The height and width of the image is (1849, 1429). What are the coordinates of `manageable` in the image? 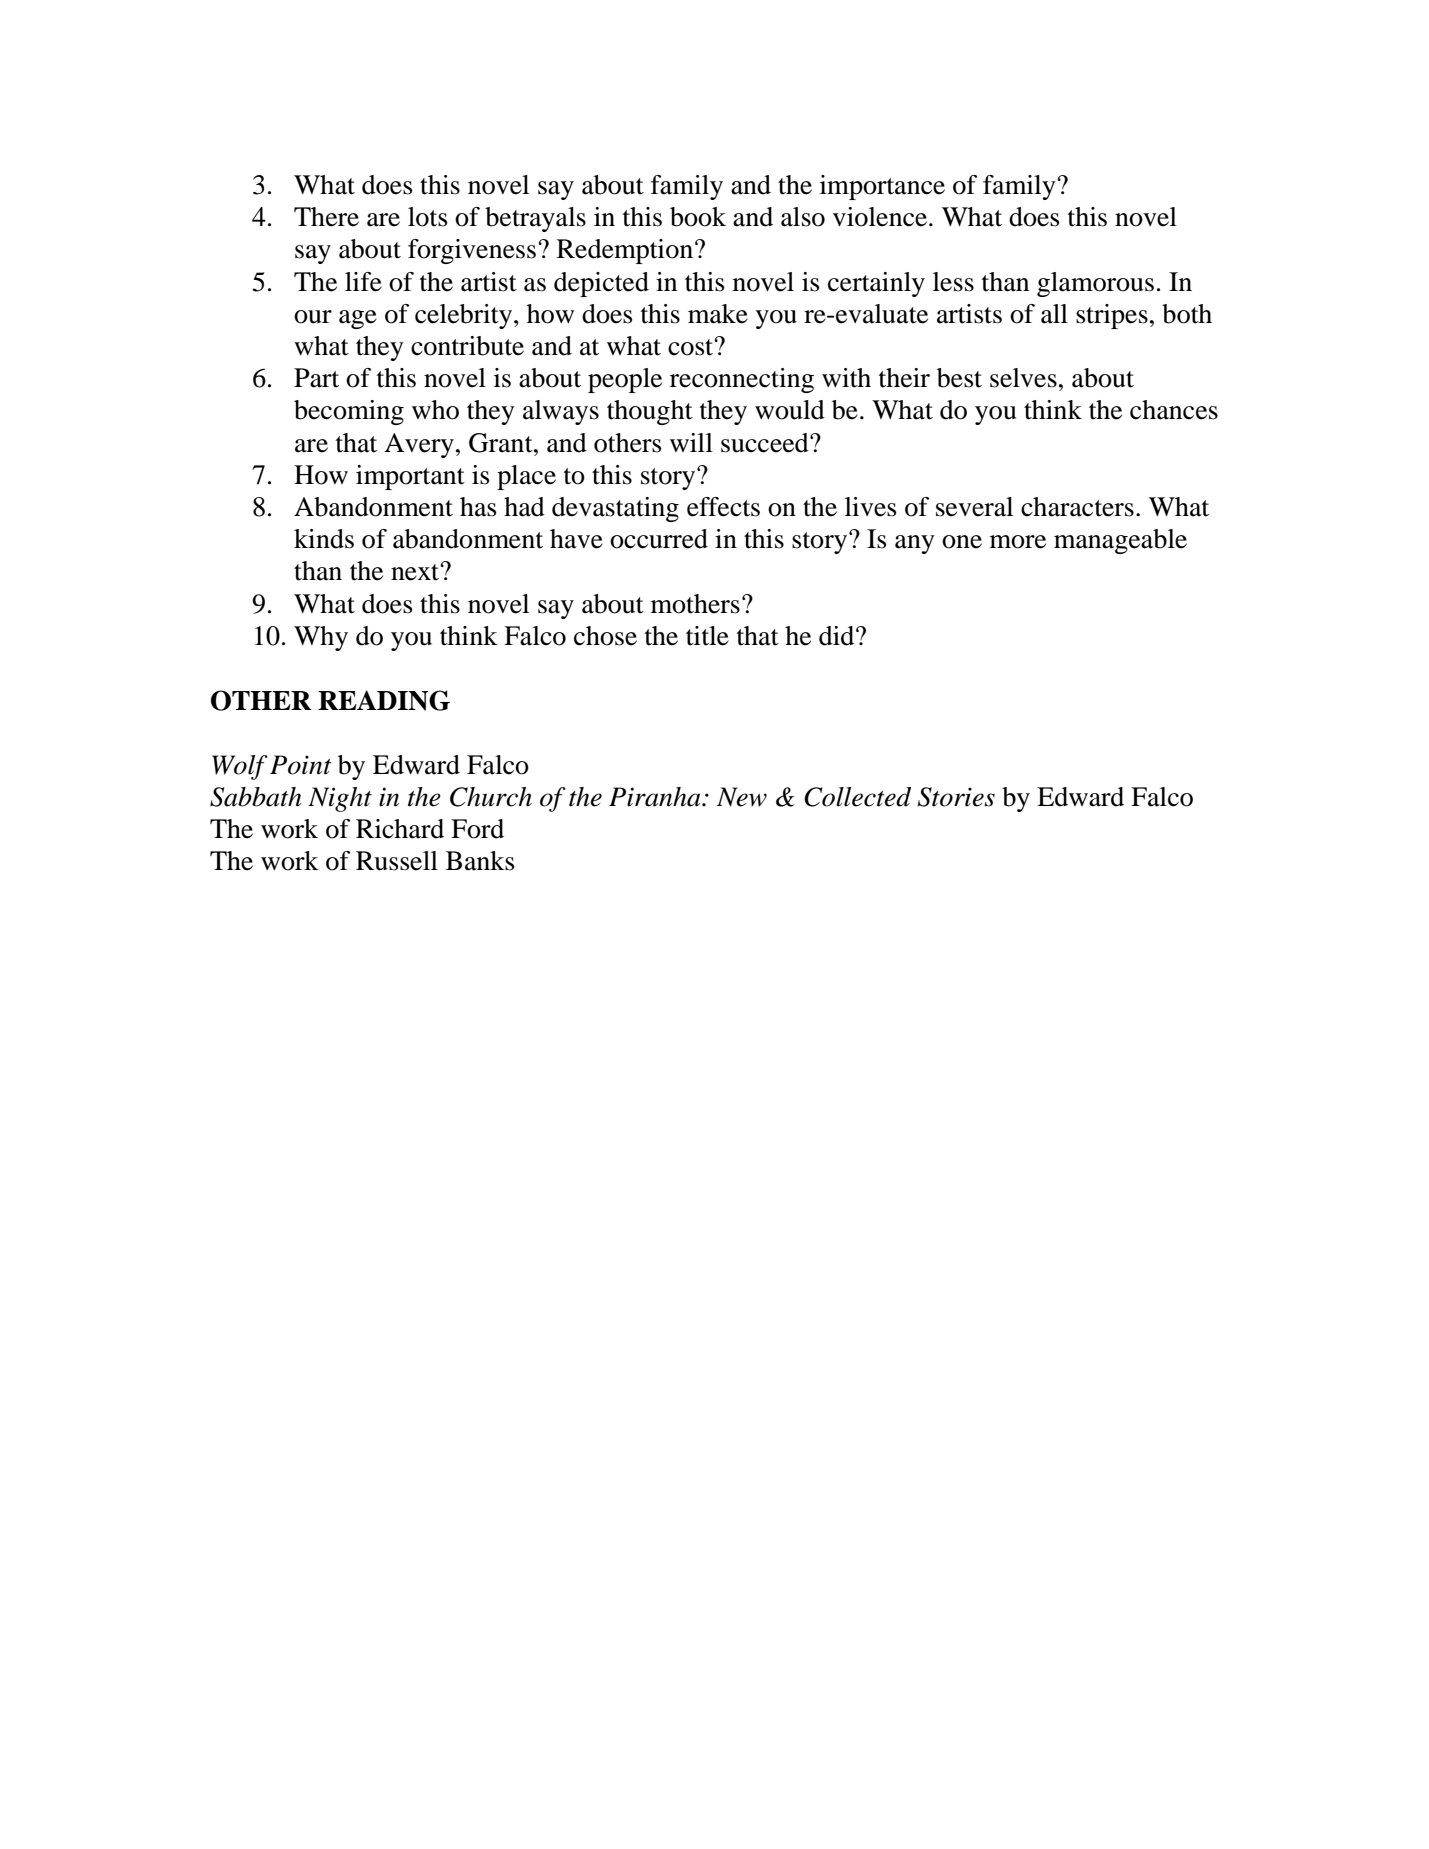 It's located at (1120, 541).
